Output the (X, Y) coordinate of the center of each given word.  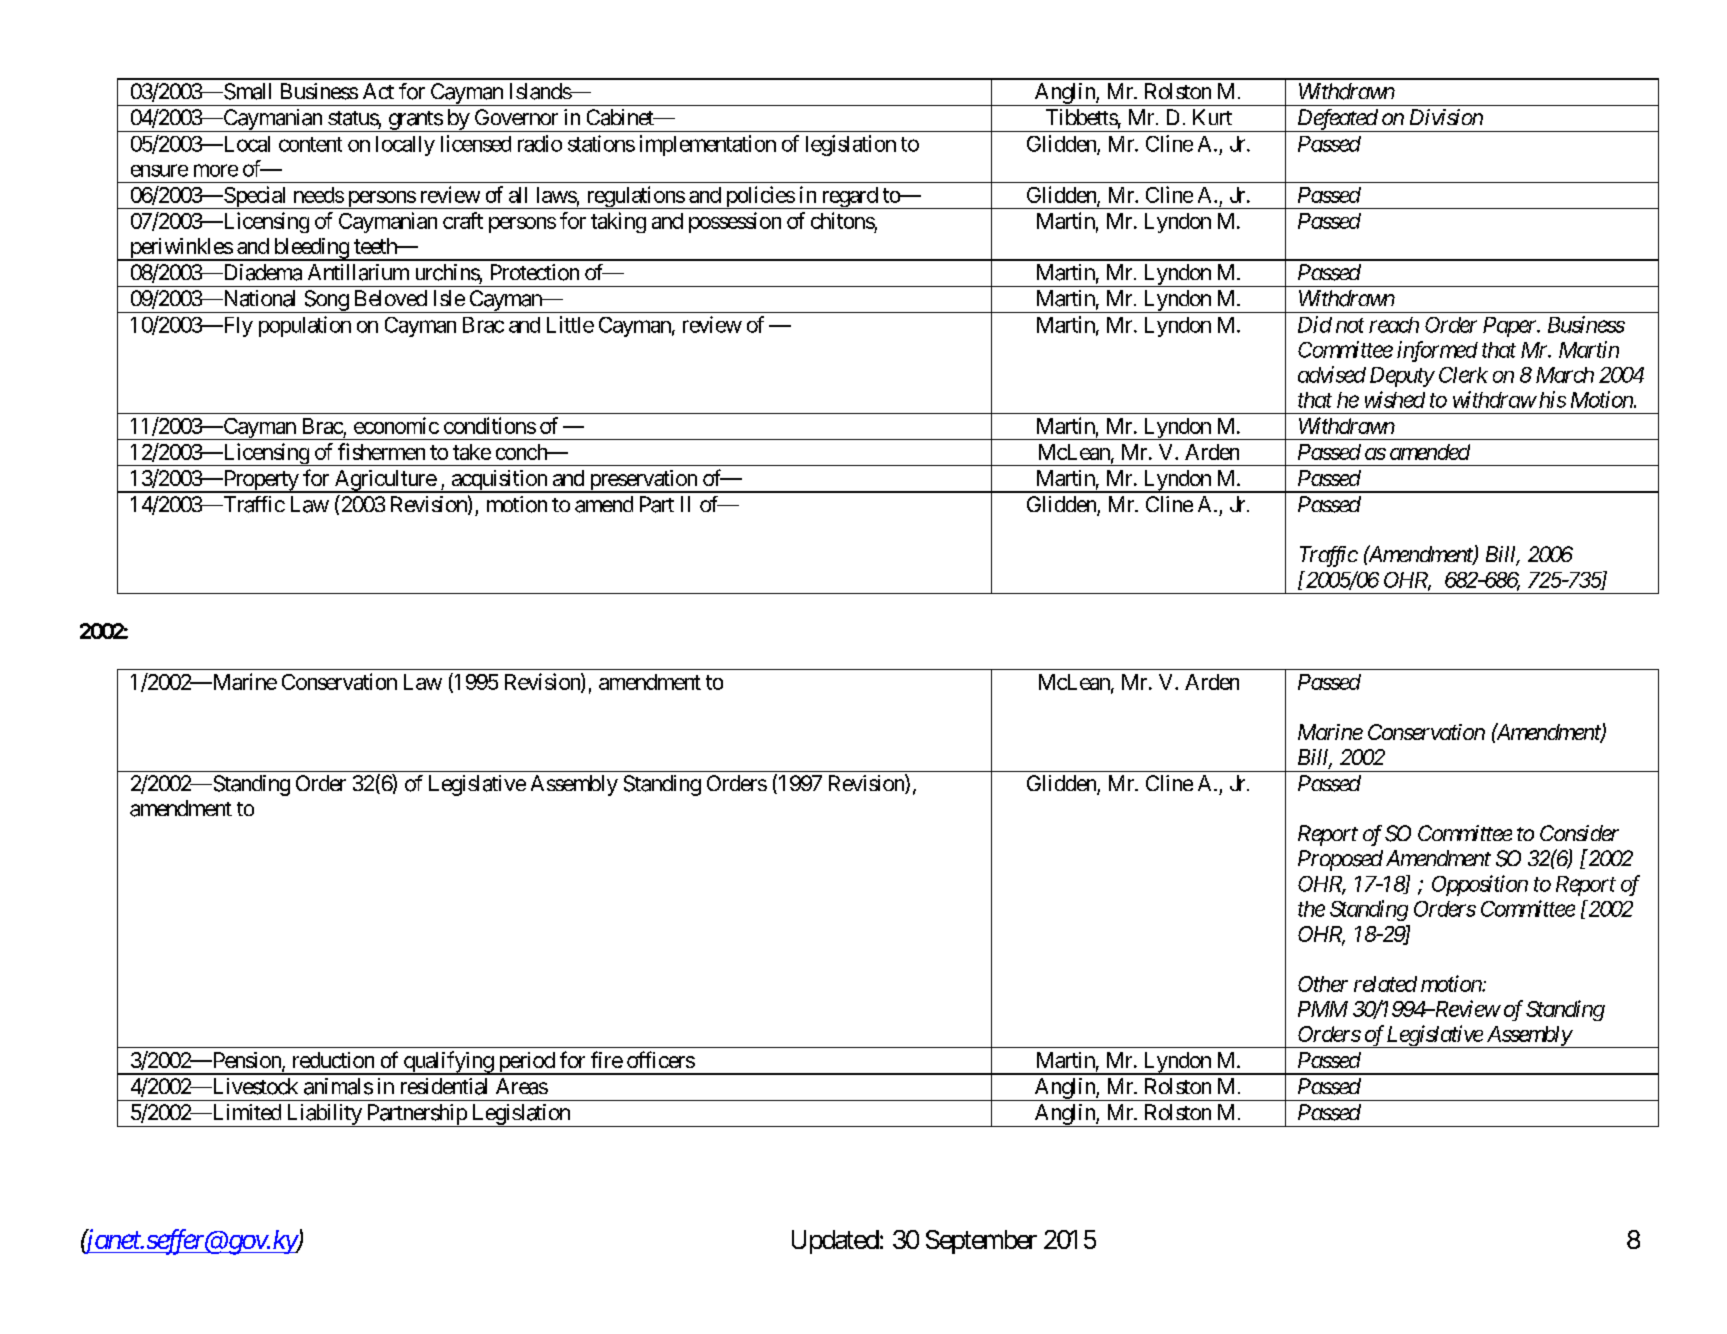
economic (396, 425)
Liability (323, 1115)
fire (607, 1059)
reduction (333, 1060)
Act (378, 91)
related (1385, 984)
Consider (1579, 833)
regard (849, 198)
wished (1395, 399)
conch (522, 452)
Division (1446, 117)
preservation (643, 481)
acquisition (499, 481)
